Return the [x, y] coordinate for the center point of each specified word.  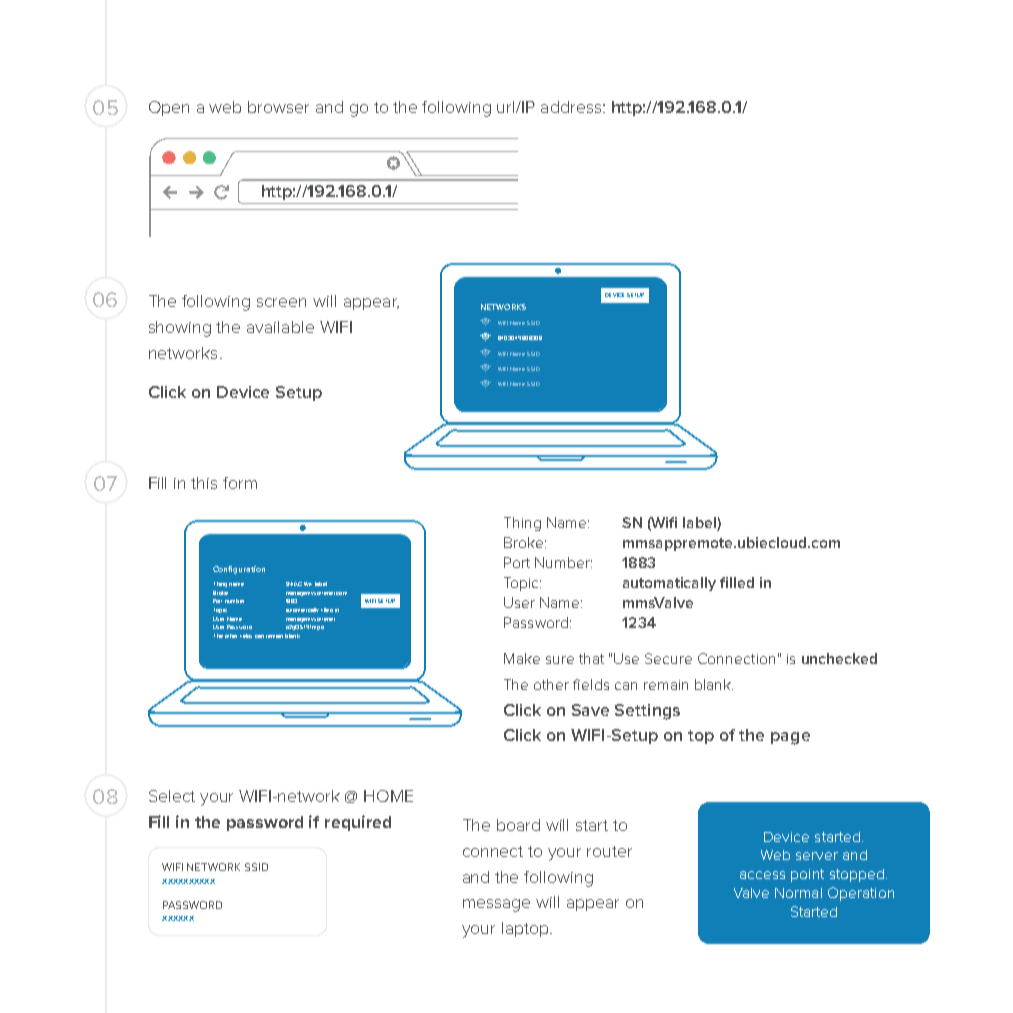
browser [278, 107]
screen [281, 302]
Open [169, 108]
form [240, 483]
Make [522, 658]
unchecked [839, 658]
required [358, 823]
